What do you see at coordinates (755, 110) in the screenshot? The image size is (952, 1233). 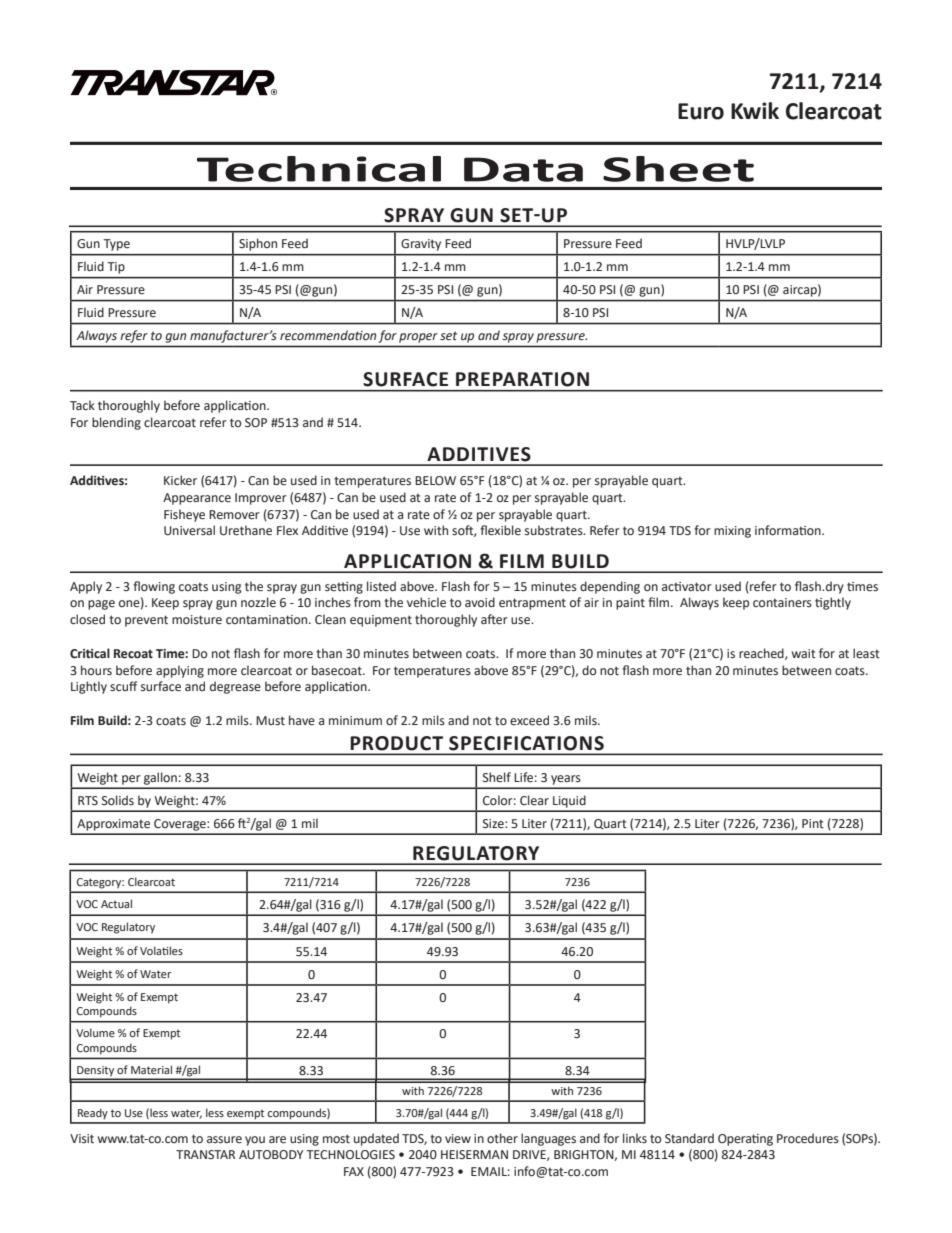 I see `Kwik` at bounding box center [755, 110].
